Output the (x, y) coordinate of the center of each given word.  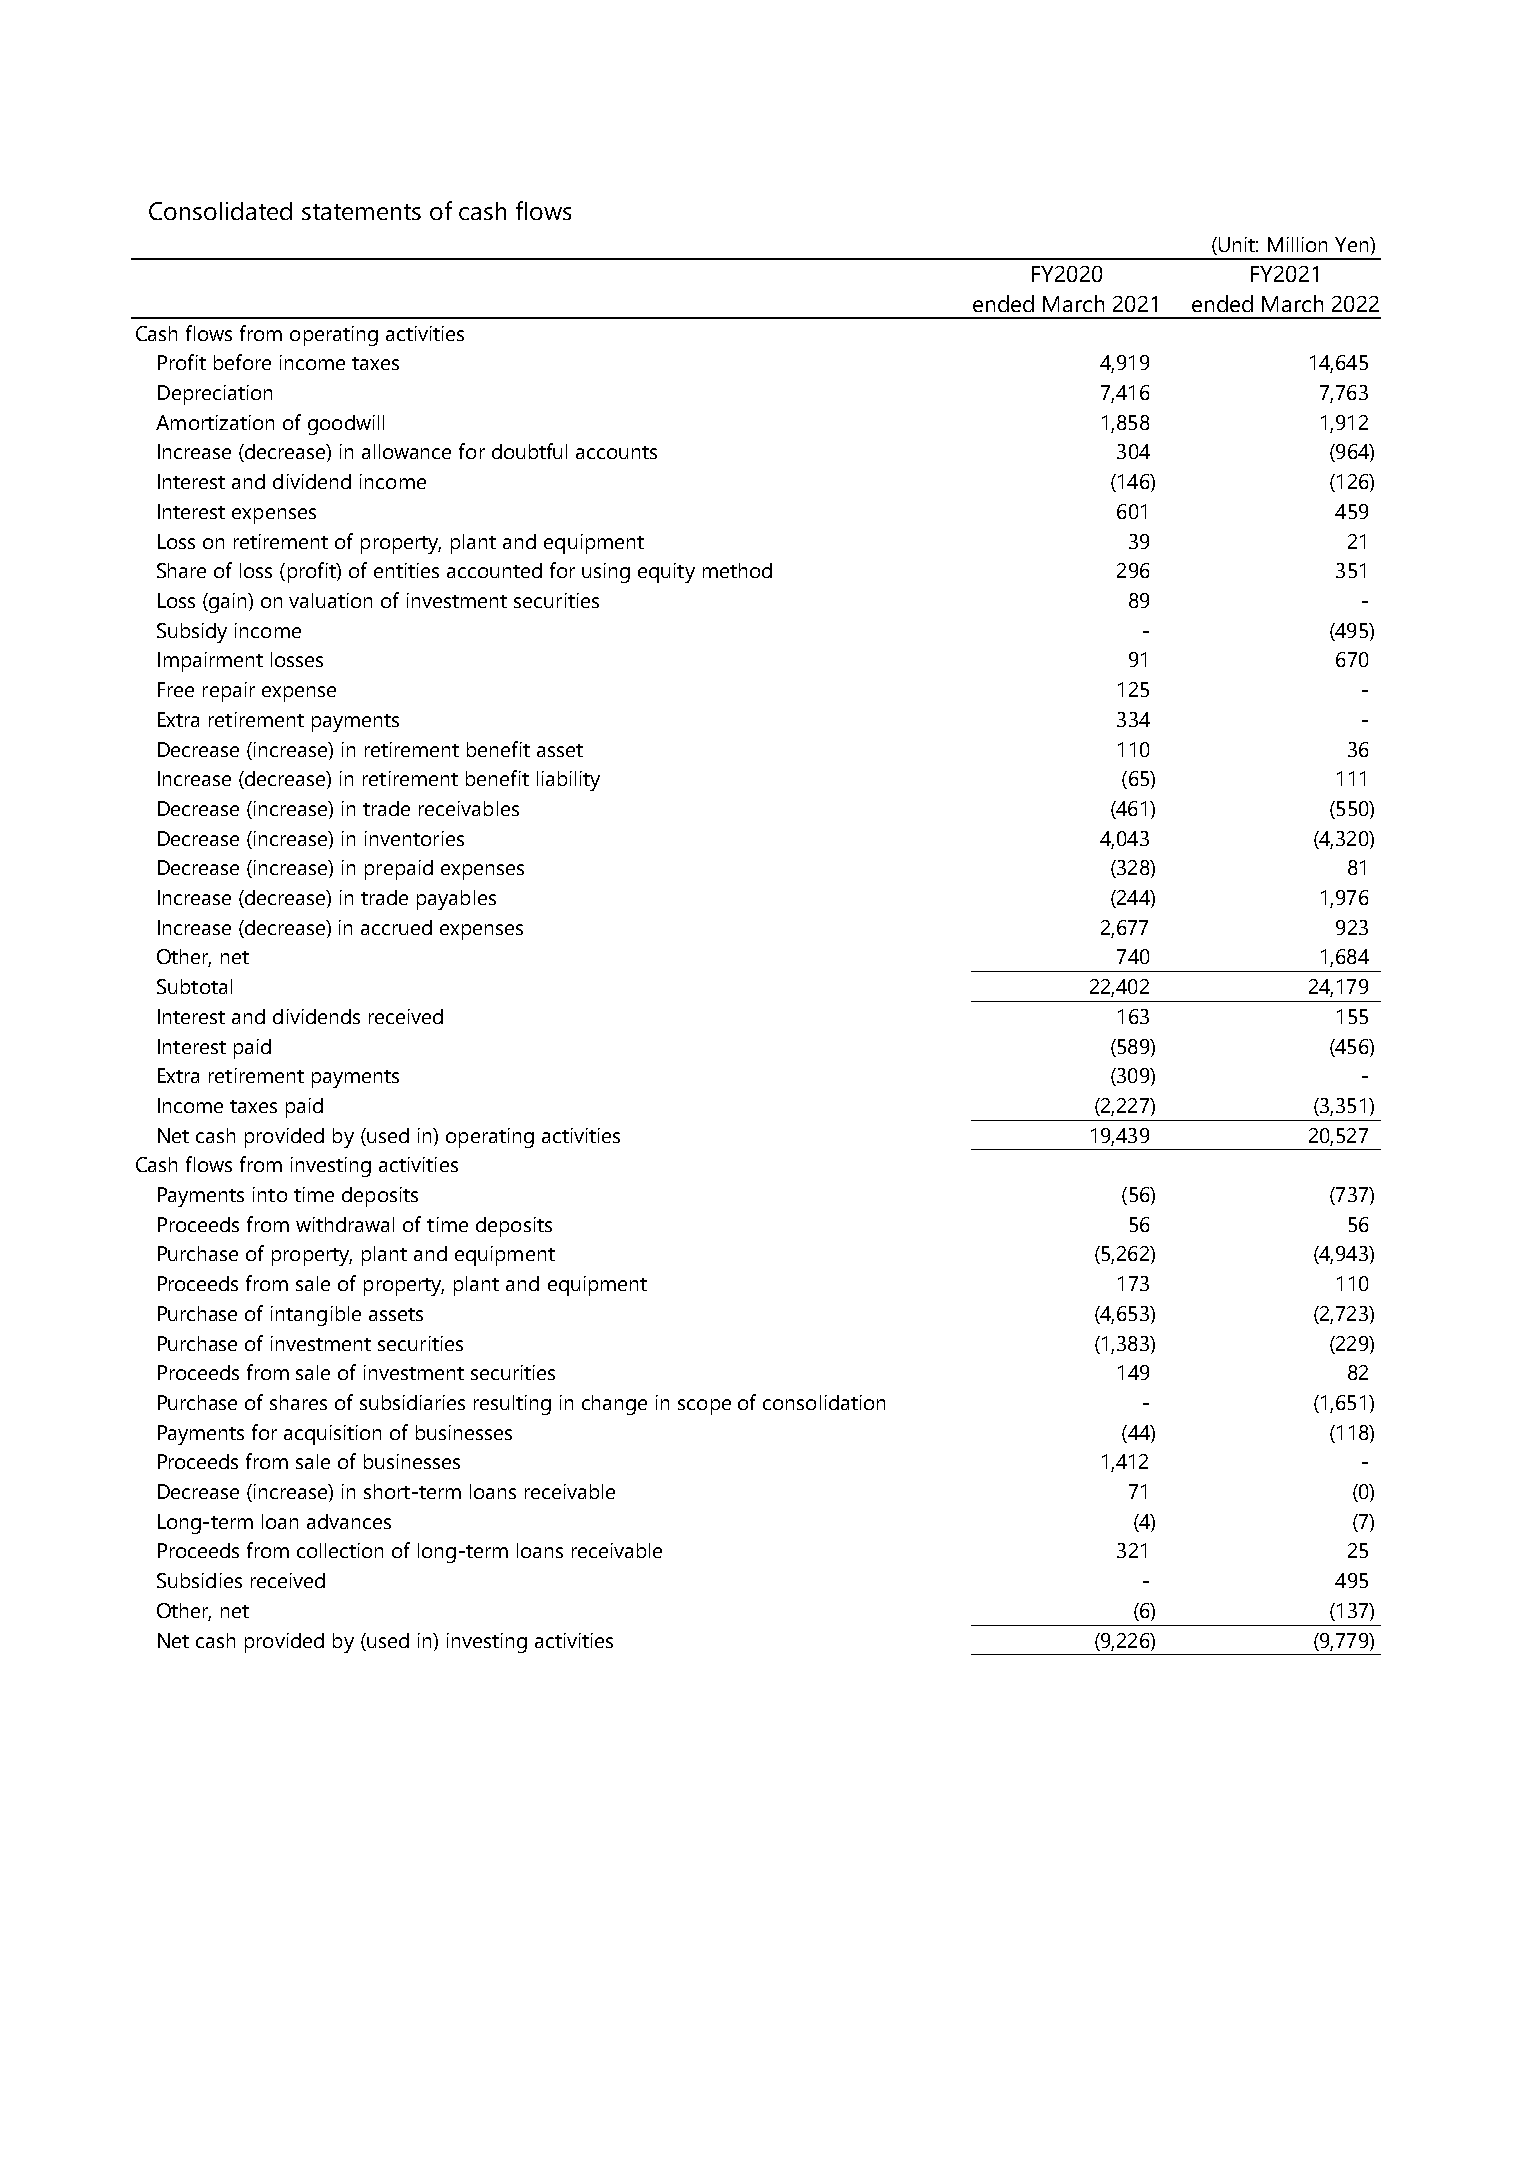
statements (361, 212)
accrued (396, 927)
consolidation (824, 1402)
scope (704, 1407)
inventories (414, 838)
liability (568, 781)
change (614, 1405)
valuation (330, 600)
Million (1297, 244)
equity (666, 573)
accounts (616, 452)
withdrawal (345, 1224)
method (737, 570)
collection (340, 1550)
